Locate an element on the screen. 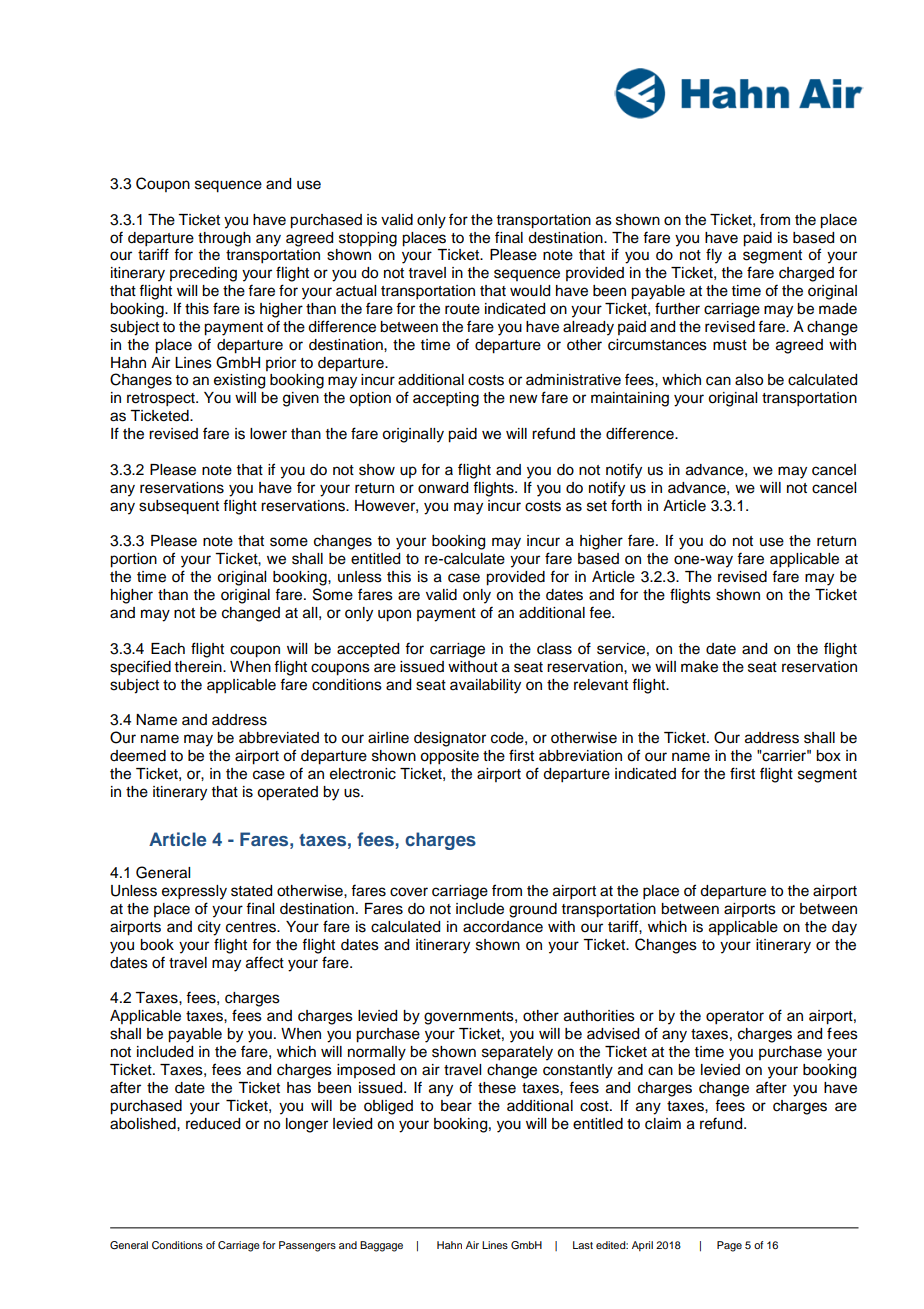  Last is located at coordinates (583, 1245).
